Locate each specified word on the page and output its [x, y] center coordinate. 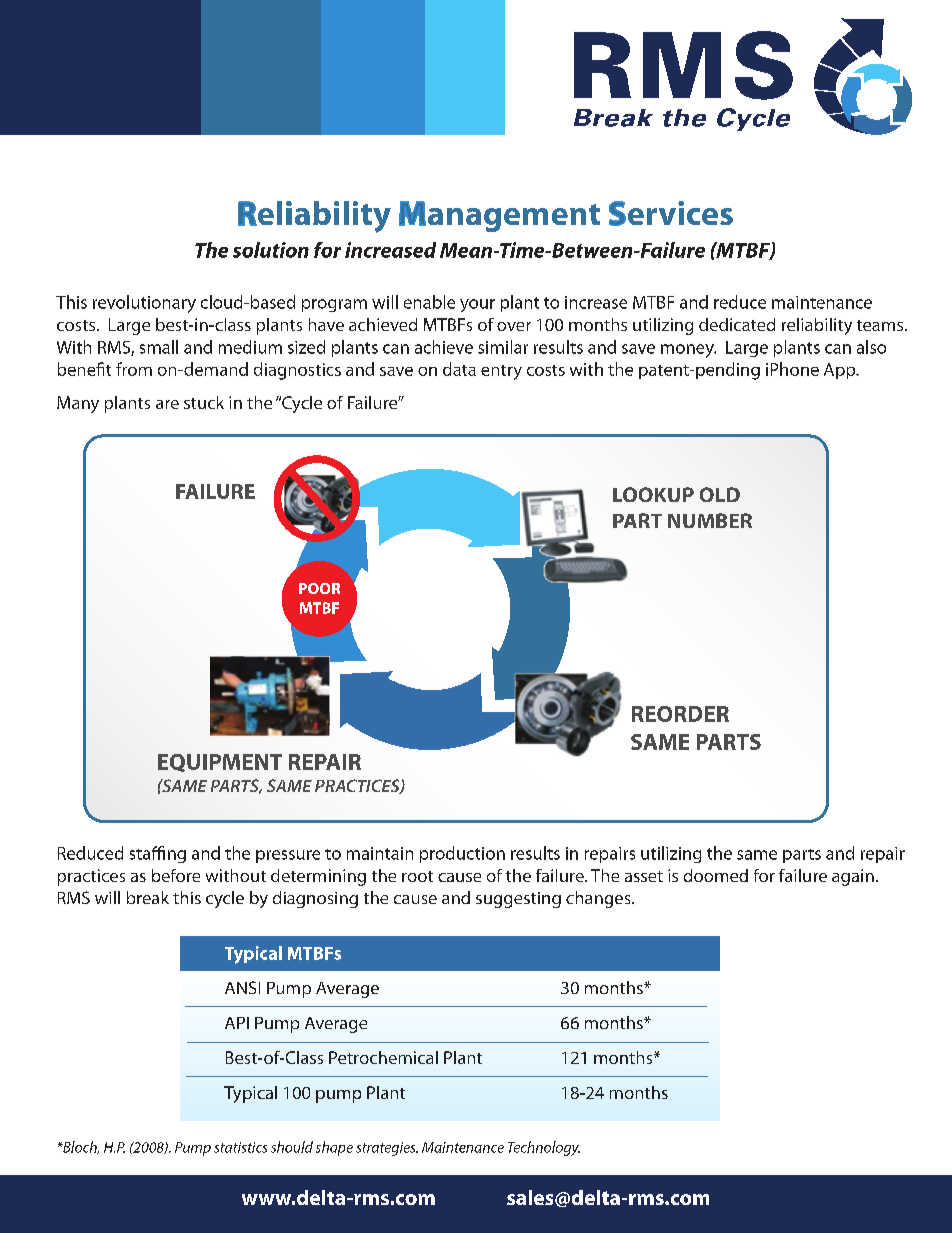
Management [499, 216]
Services [671, 213]
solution [271, 250]
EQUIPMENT [220, 763]
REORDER [680, 714]
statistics [240, 1147]
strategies [387, 1149]
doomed [716, 875]
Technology [544, 1148]
